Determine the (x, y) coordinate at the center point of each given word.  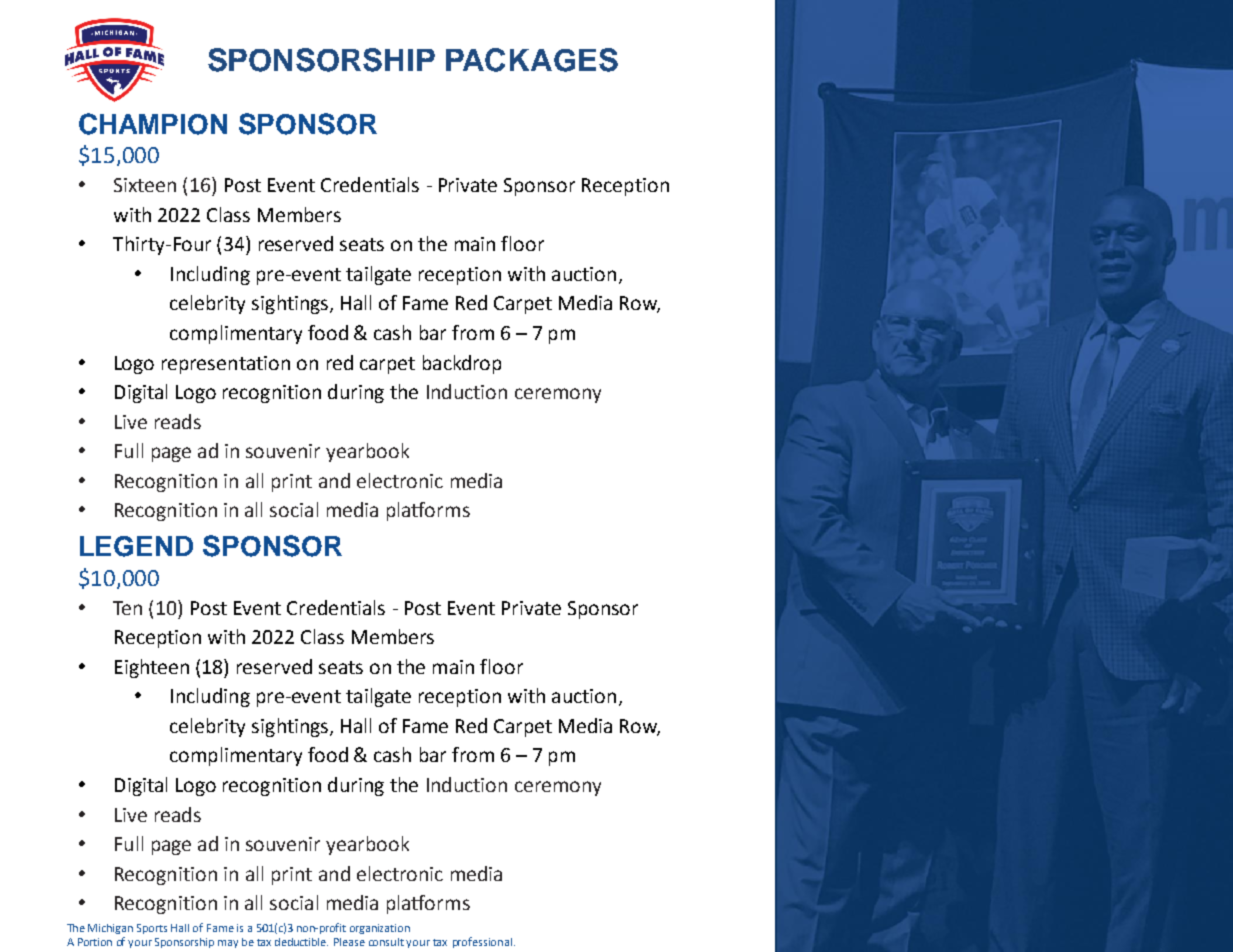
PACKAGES (532, 60)
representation (226, 365)
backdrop (462, 364)
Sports (152, 929)
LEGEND (136, 546)
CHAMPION (153, 124)
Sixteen (145, 185)
